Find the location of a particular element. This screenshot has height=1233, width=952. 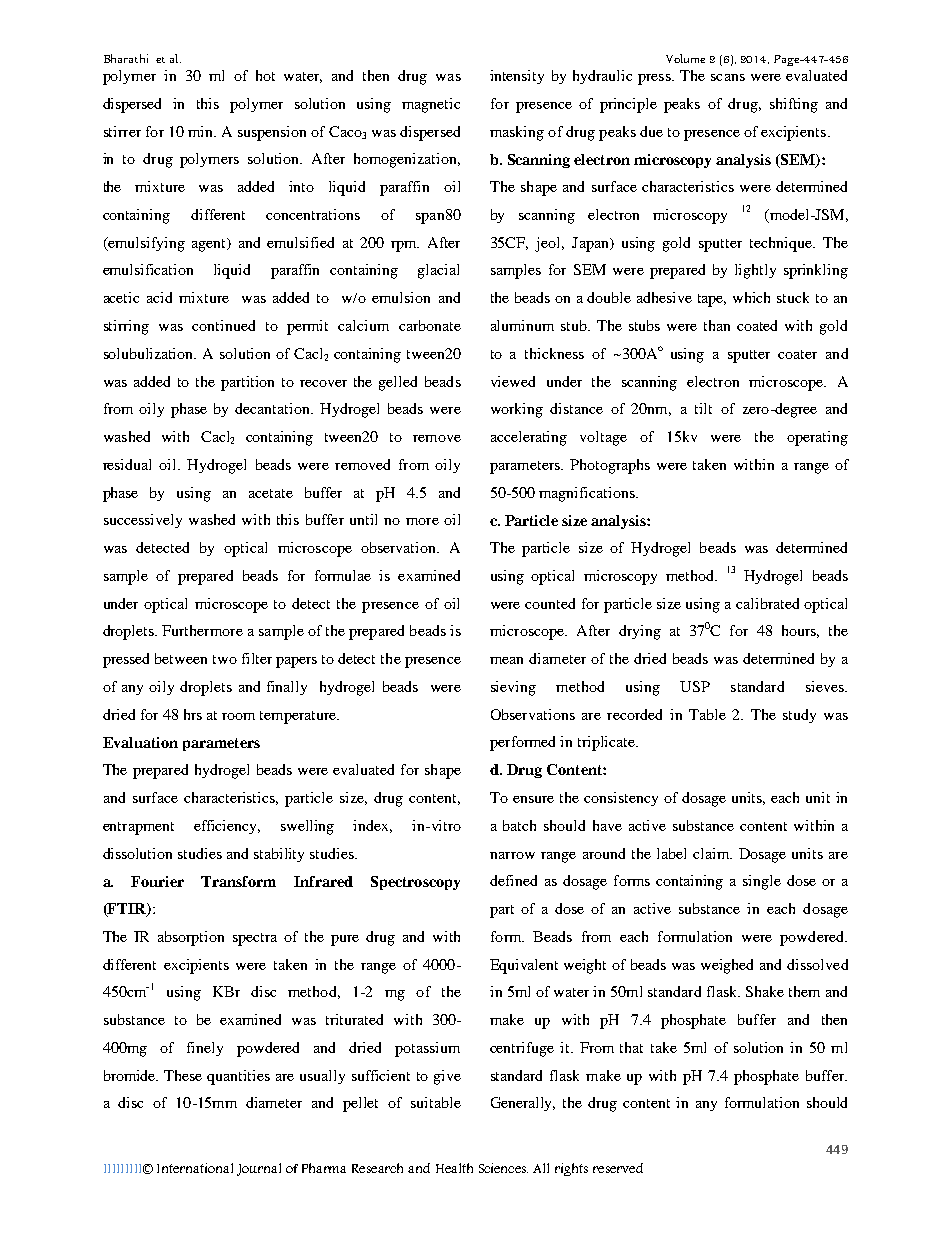

magnetic is located at coordinates (431, 105).
